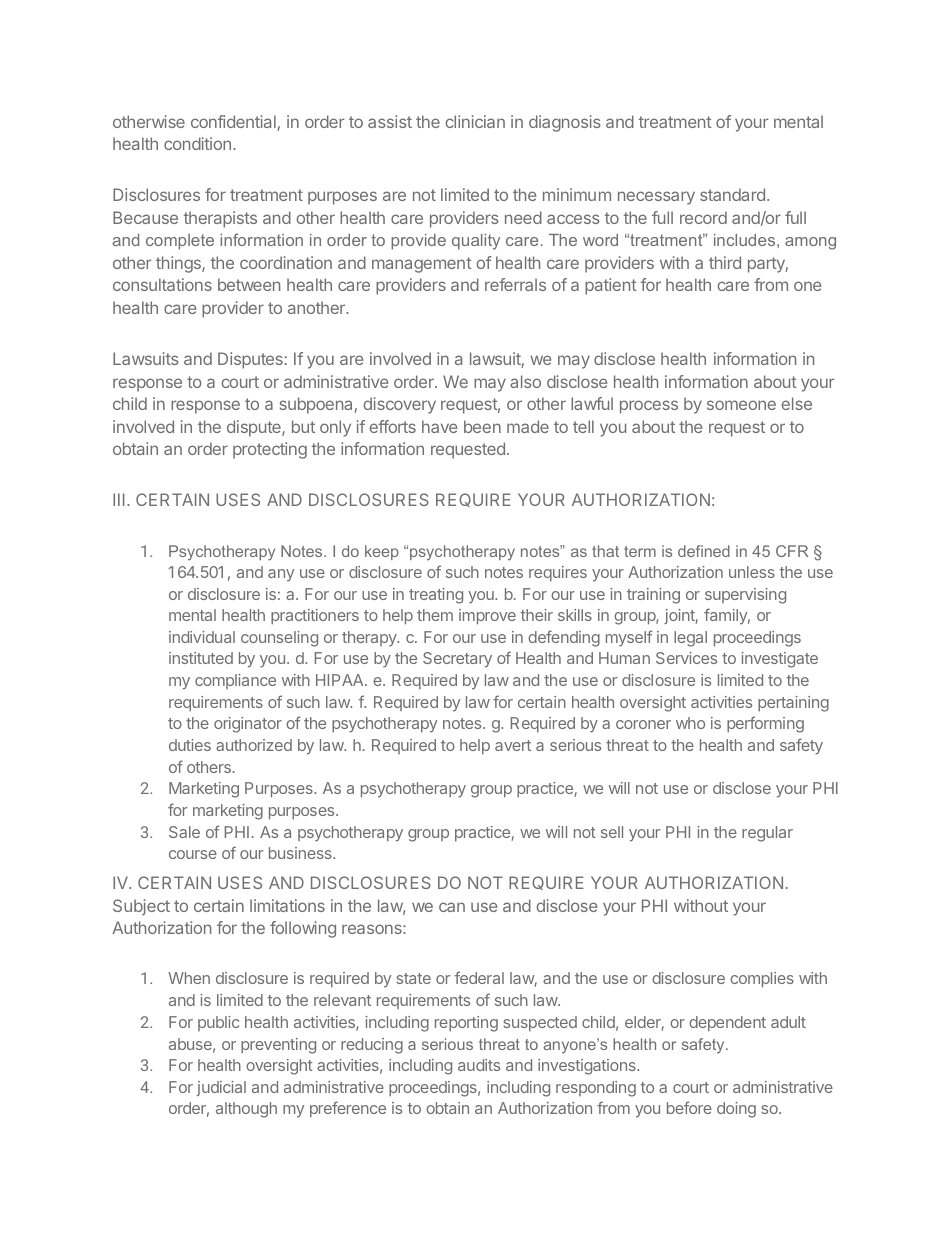 The image size is (952, 1233). What do you see at coordinates (736, 1110) in the screenshot?
I see `doing` at bounding box center [736, 1110].
